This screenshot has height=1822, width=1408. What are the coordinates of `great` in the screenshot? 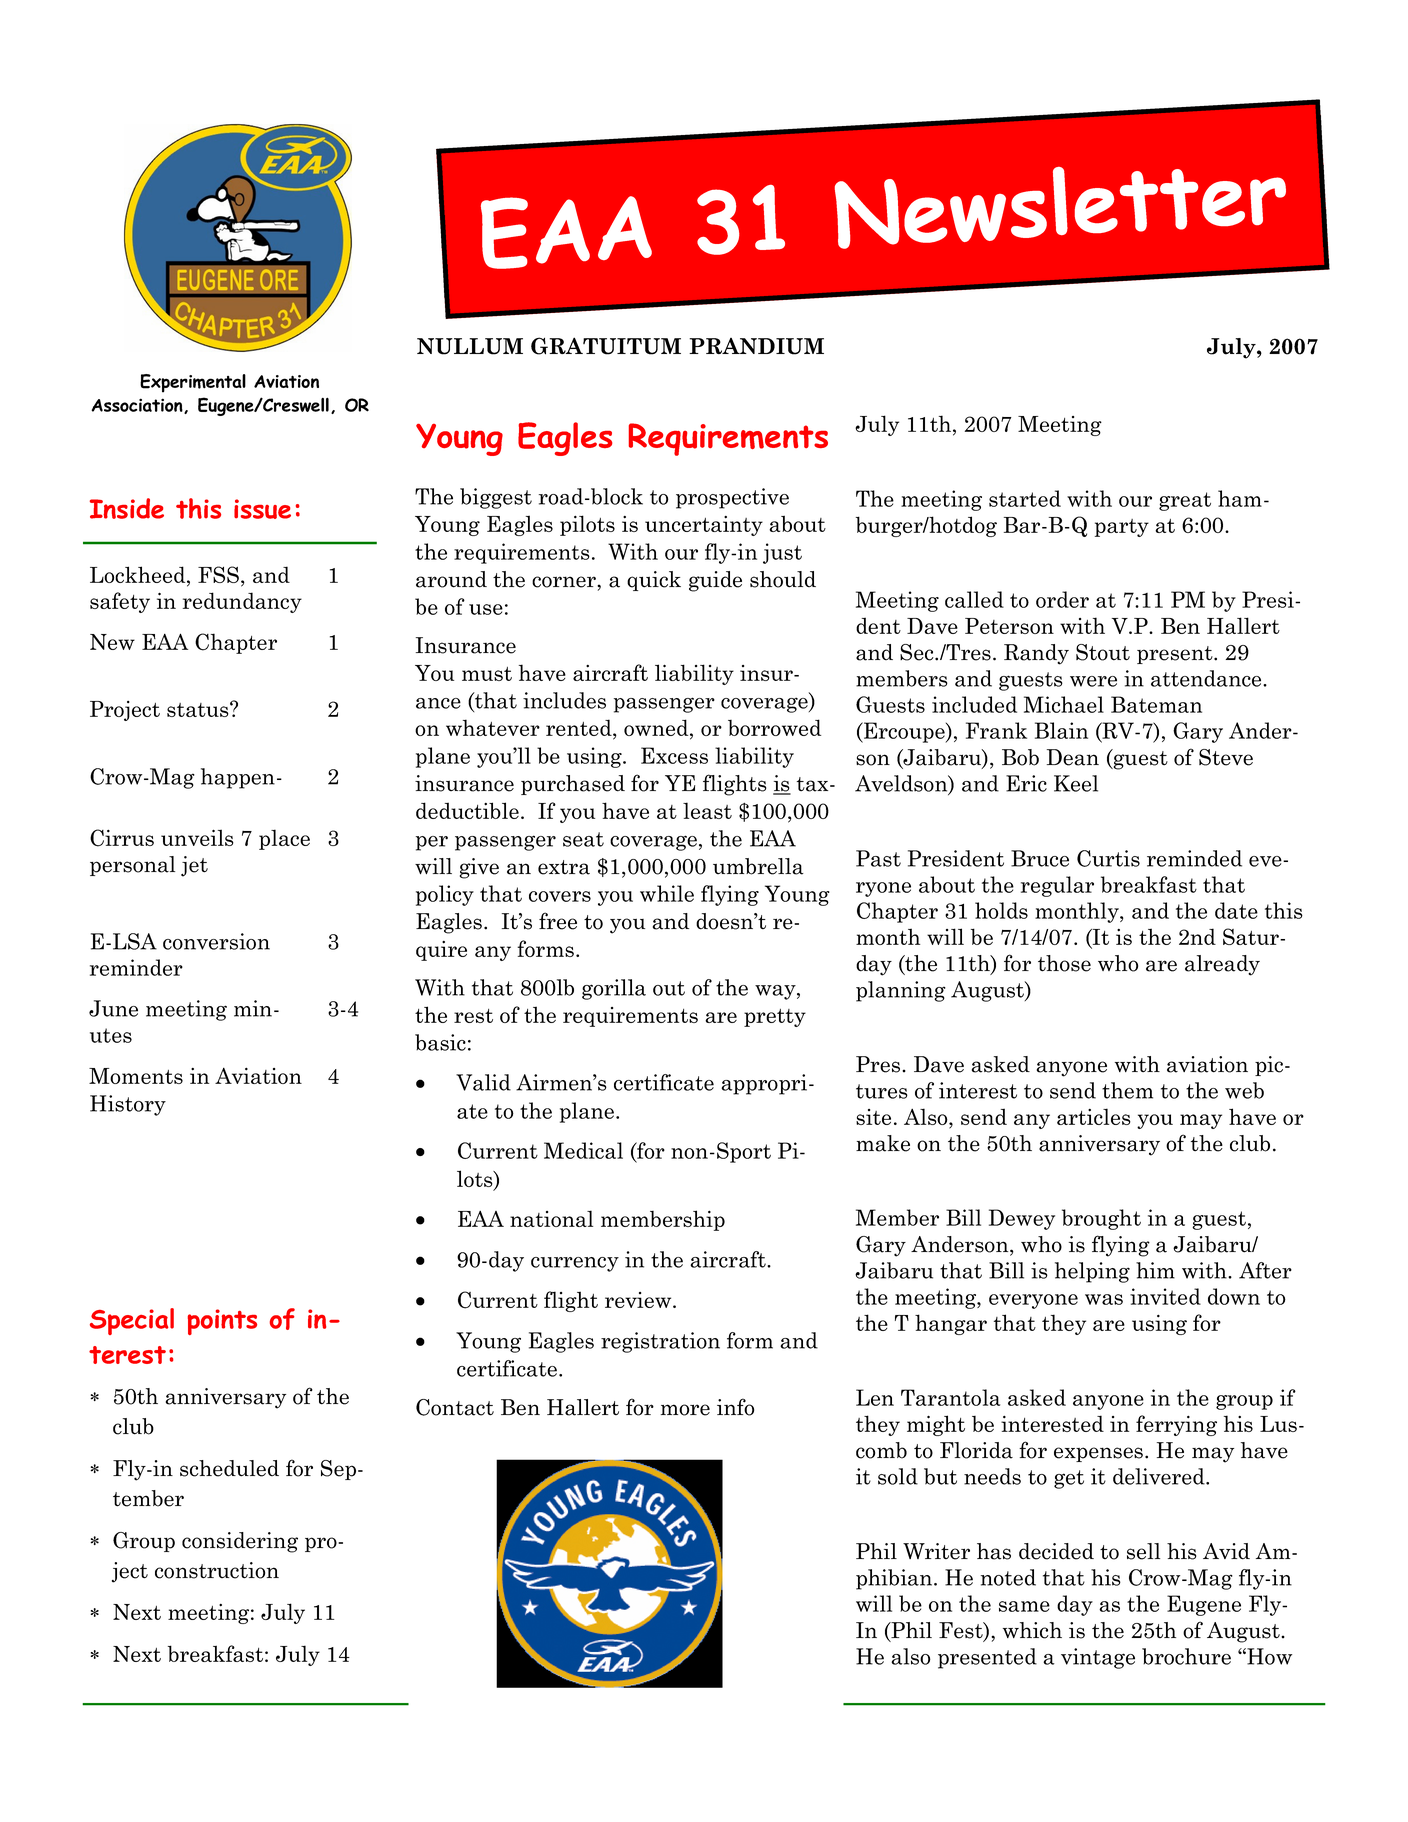 It's located at (1185, 501).
